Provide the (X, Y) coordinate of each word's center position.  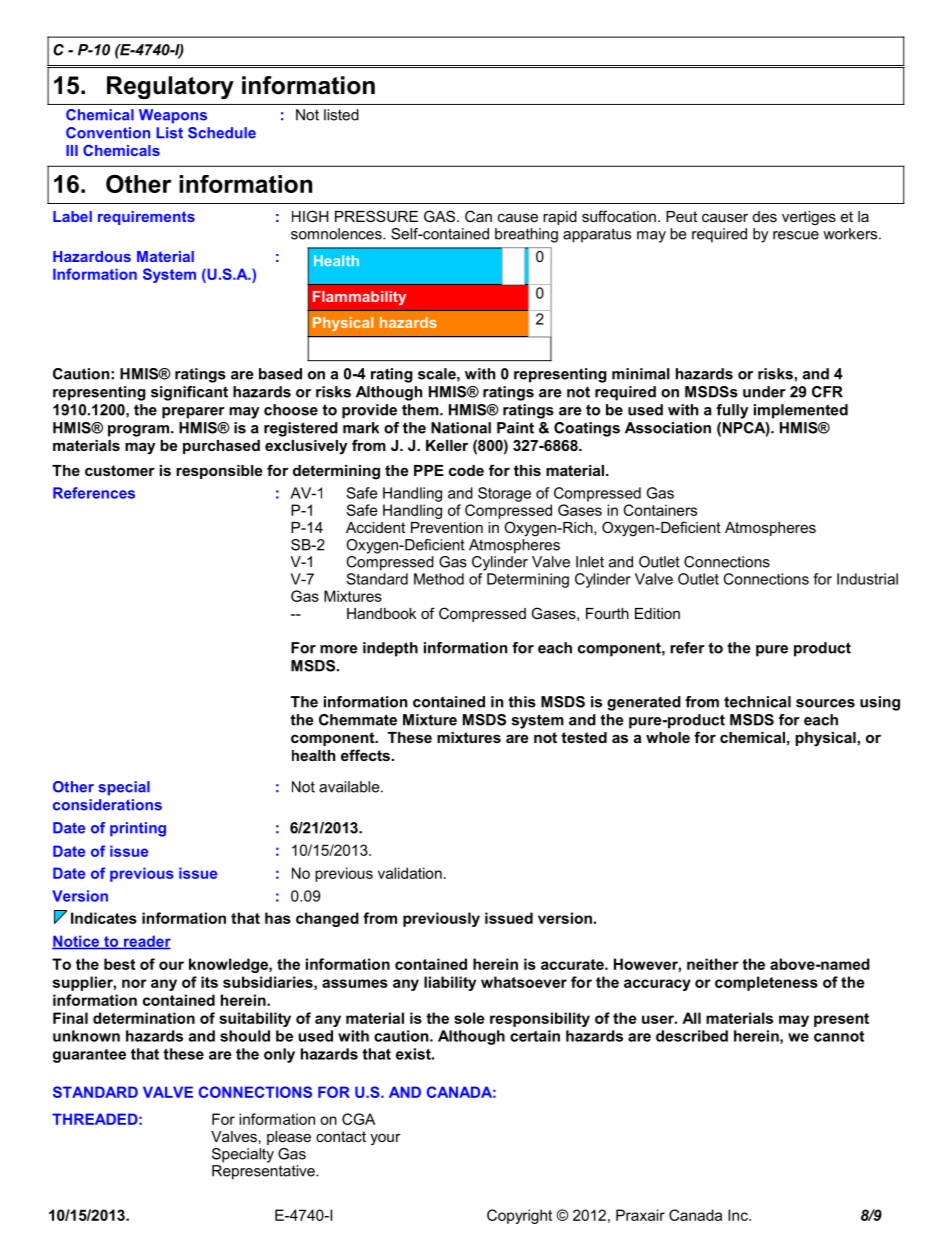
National (461, 428)
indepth (390, 649)
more (339, 649)
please (289, 1138)
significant (189, 393)
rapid (560, 218)
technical (757, 702)
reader (146, 942)
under (764, 392)
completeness (766, 983)
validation (410, 873)
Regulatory (170, 87)
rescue (796, 235)
